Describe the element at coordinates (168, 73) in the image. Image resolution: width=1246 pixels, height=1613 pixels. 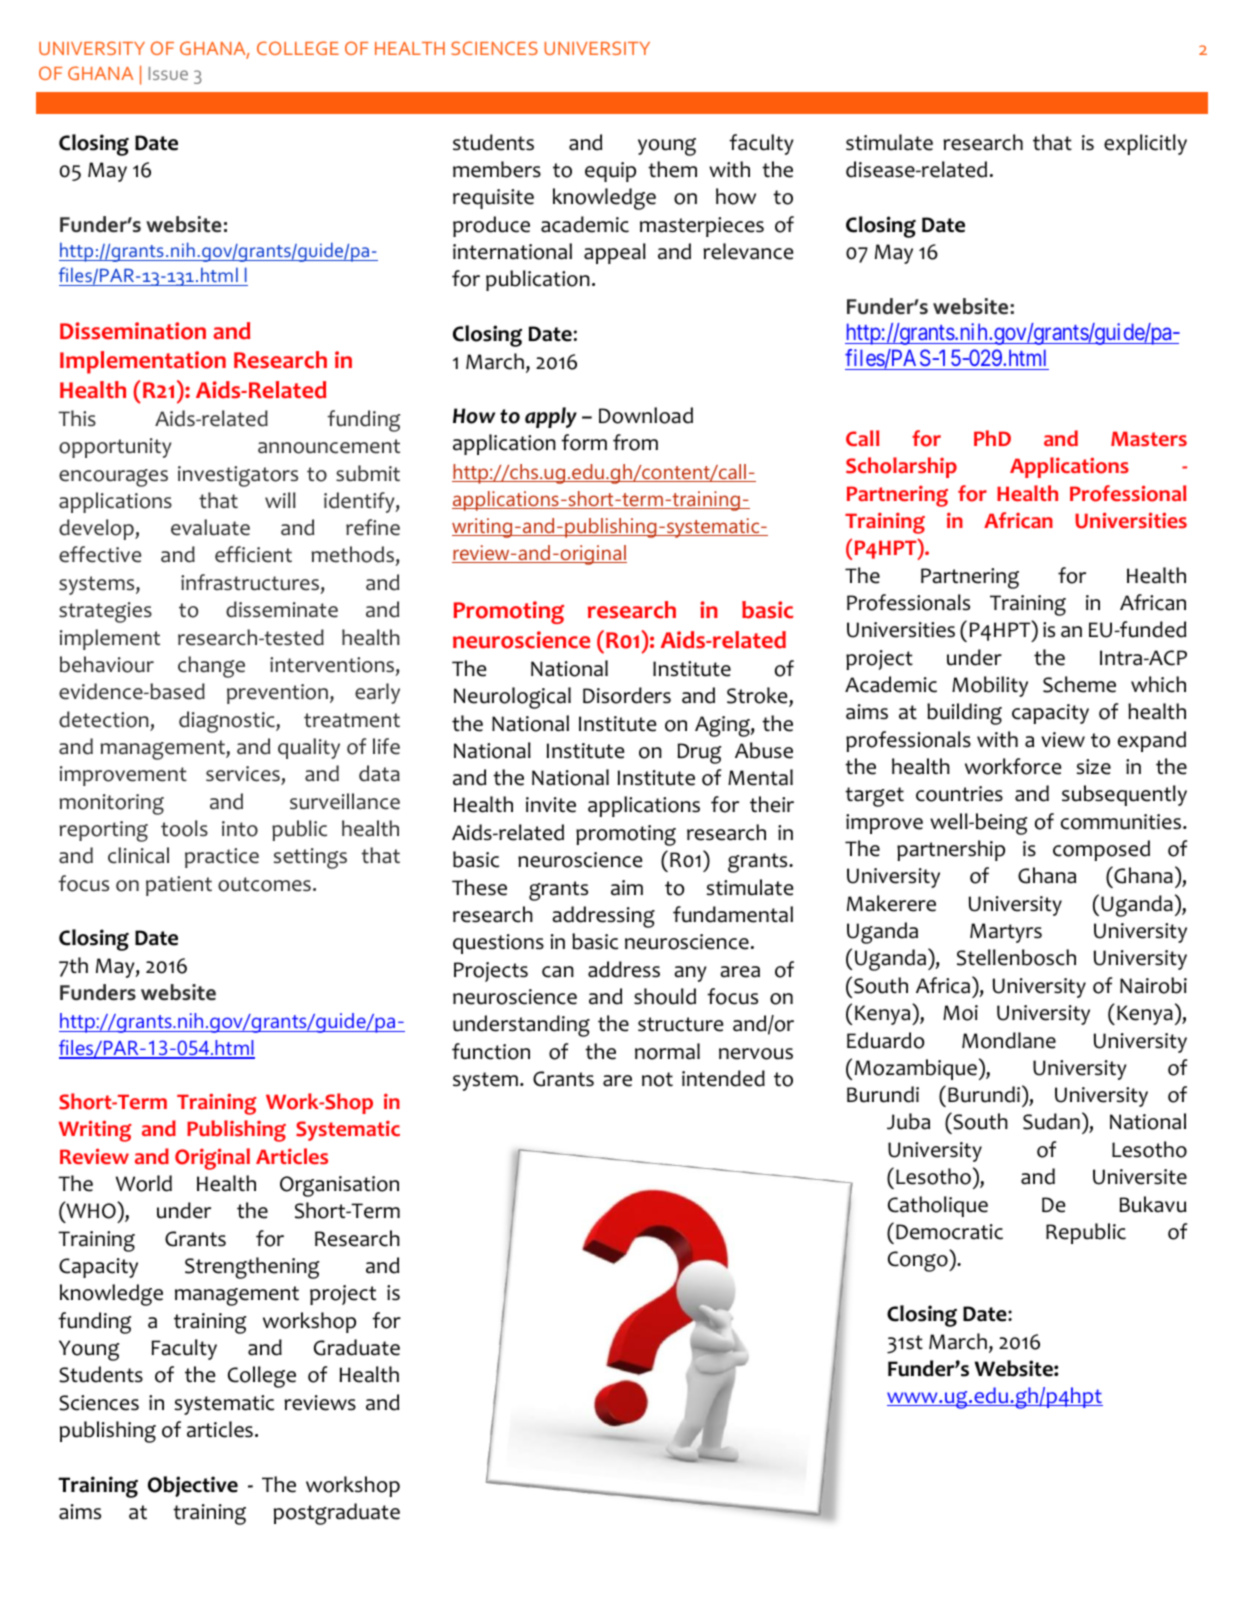
I see `Issue` at that location.
